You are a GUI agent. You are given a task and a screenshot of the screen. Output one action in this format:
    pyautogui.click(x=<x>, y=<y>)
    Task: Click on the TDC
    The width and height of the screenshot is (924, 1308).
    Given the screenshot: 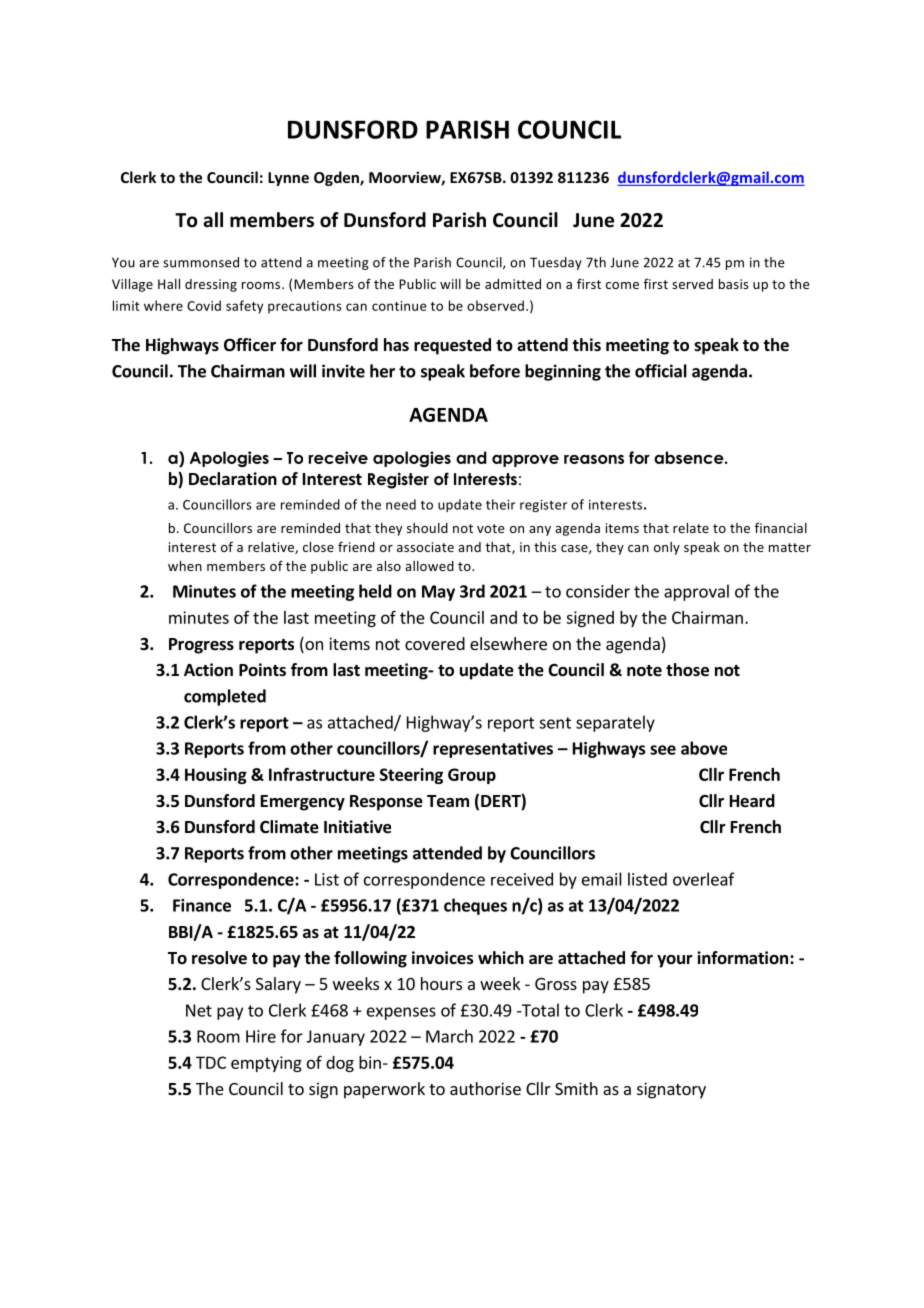 What is the action you would take?
    pyautogui.click(x=211, y=1062)
